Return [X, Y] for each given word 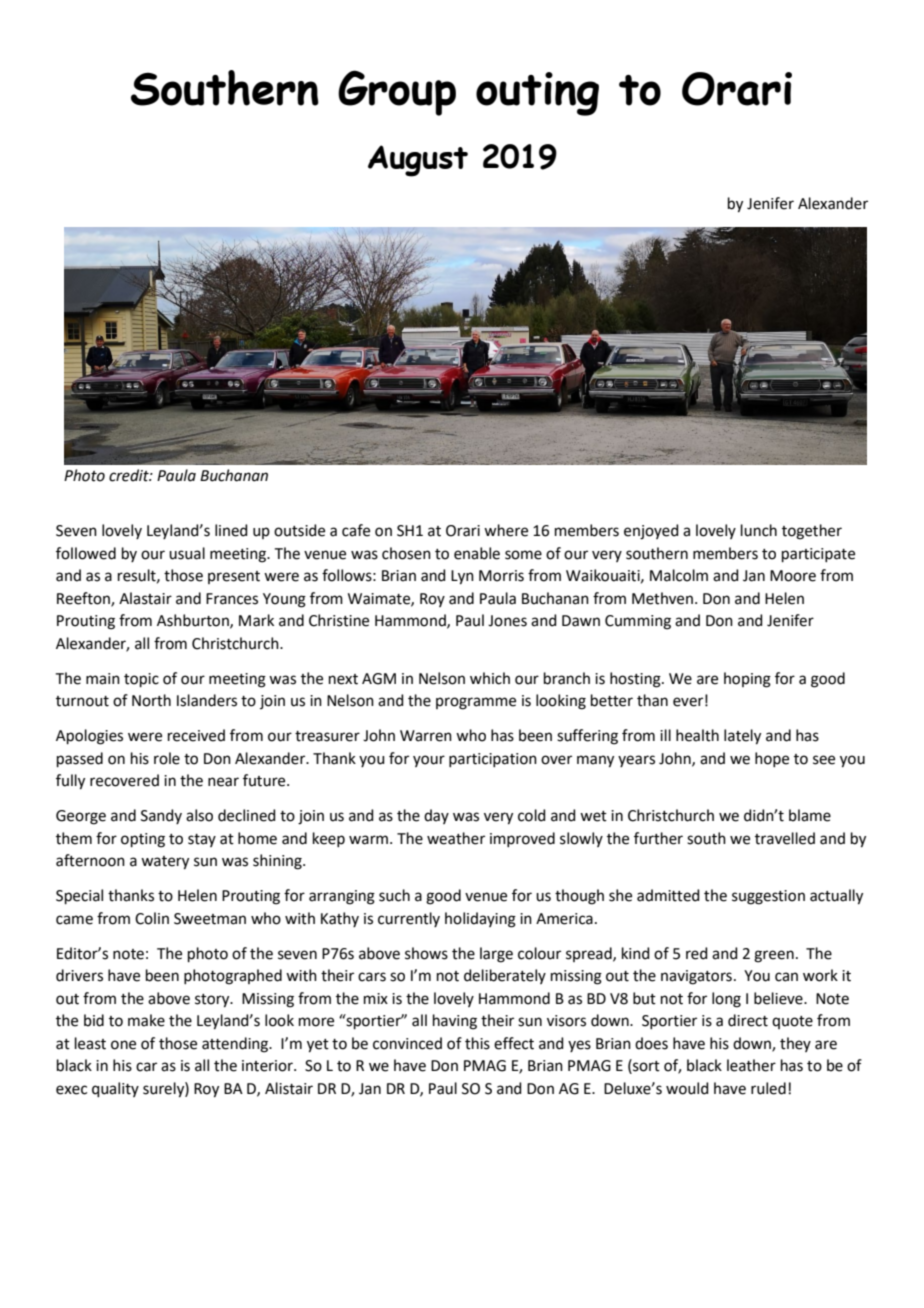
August [418, 161]
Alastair [145, 598]
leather [751, 1065]
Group [397, 93]
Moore [793, 576]
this [477, 1043]
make [146, 1020]
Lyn [462, 577]
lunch [759, 530]
